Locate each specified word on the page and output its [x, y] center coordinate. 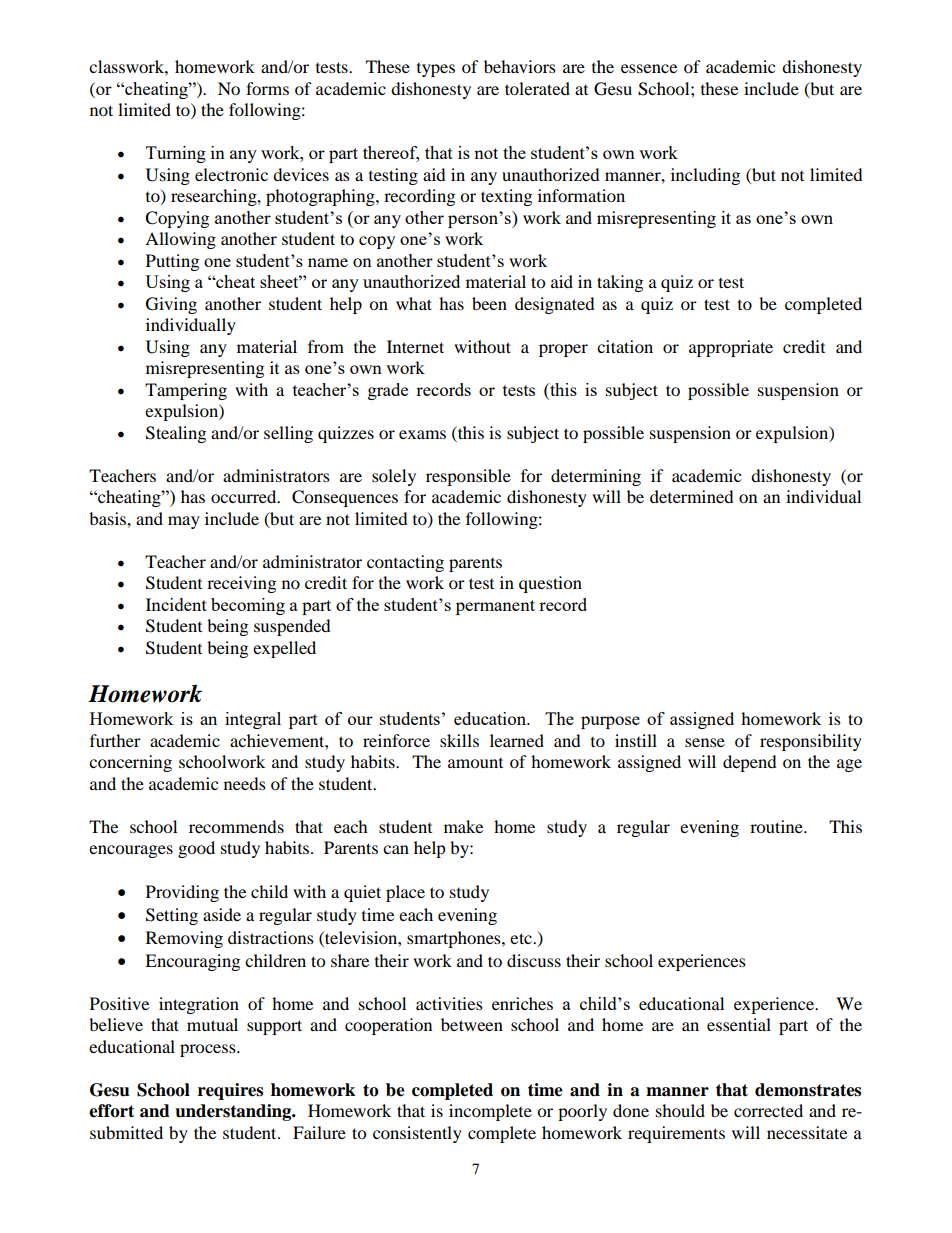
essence [649, 68]
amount [475, 763]
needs [245, 783]
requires [230, 1091]
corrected [768, 1110]
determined [692, 496]
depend [750, 763]
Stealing [176, 434]
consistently [417, 1134]
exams [422, 434]
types [436, 70]
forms [267, 88]
